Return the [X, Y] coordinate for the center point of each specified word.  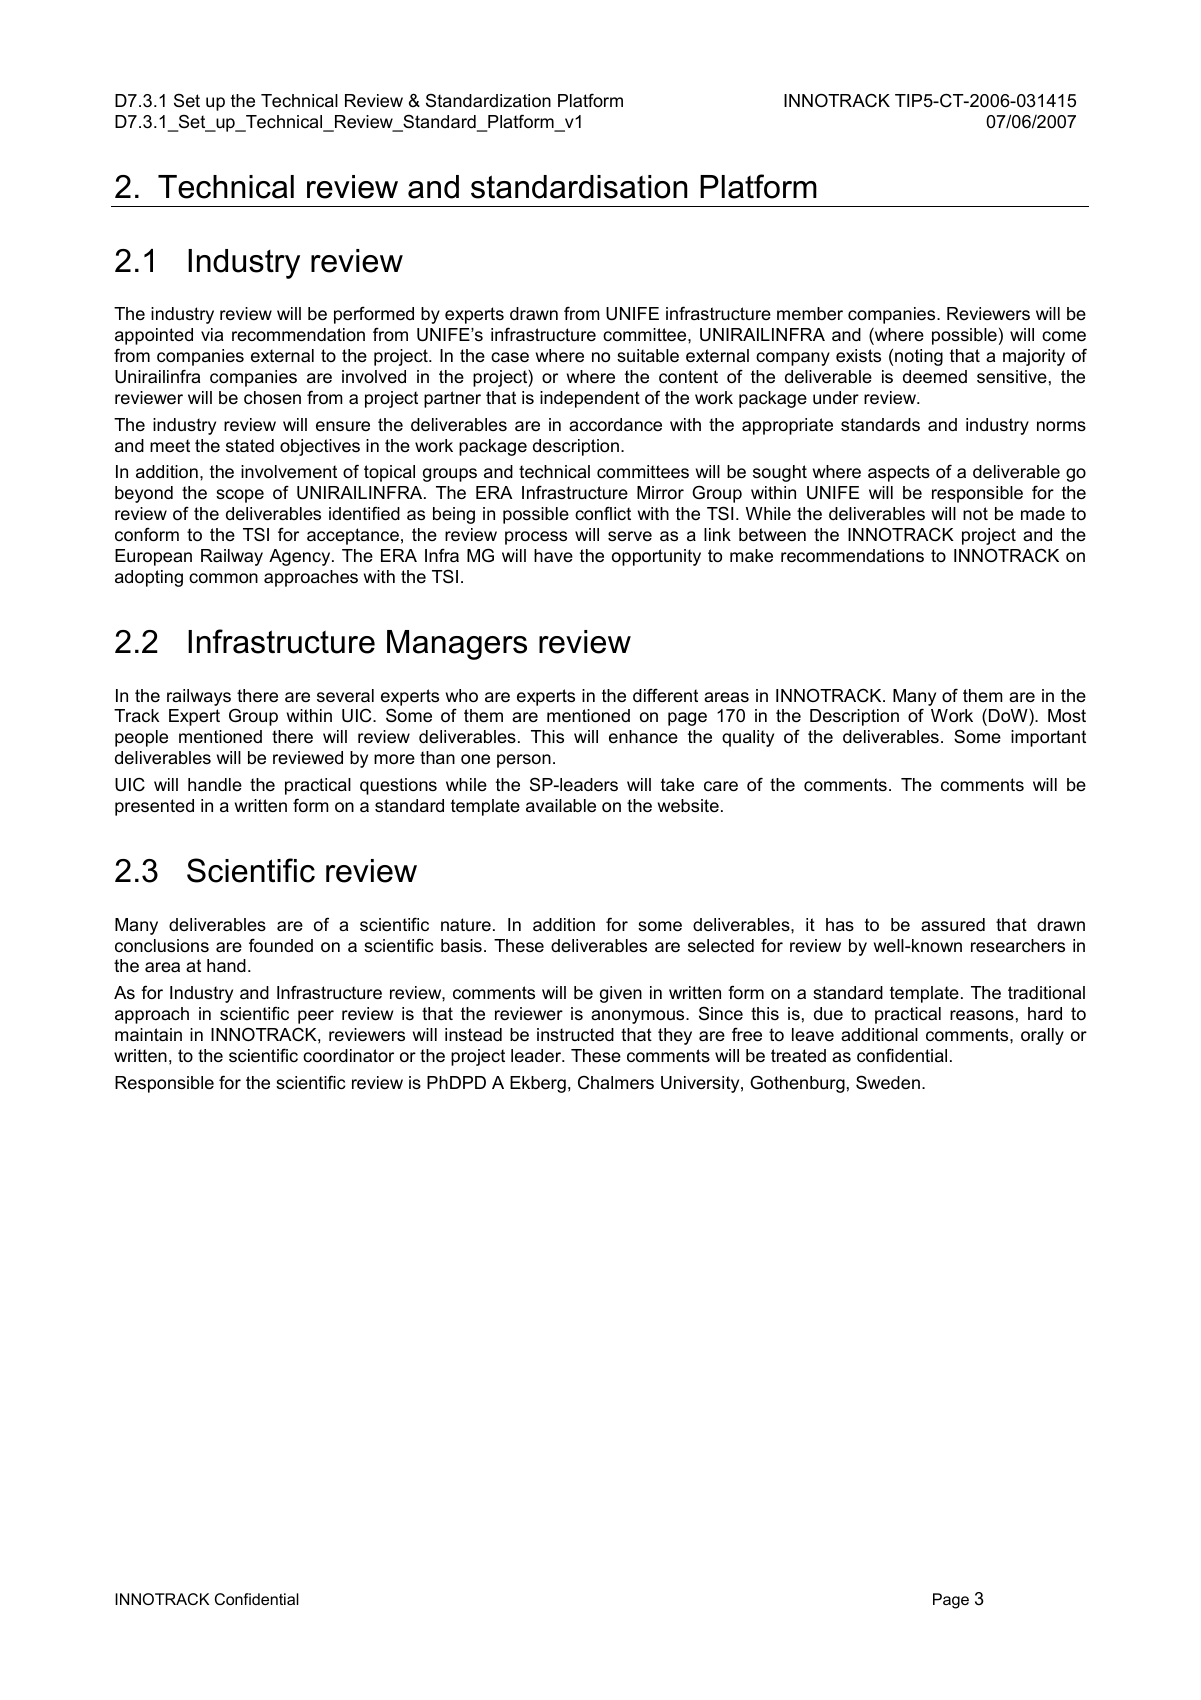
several [345, 696]
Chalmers [616, 1083]
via [212, 334]
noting [919, 357]
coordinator [348, 1055]
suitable [648, 356]
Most [1067, 716]
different [665, 695]
